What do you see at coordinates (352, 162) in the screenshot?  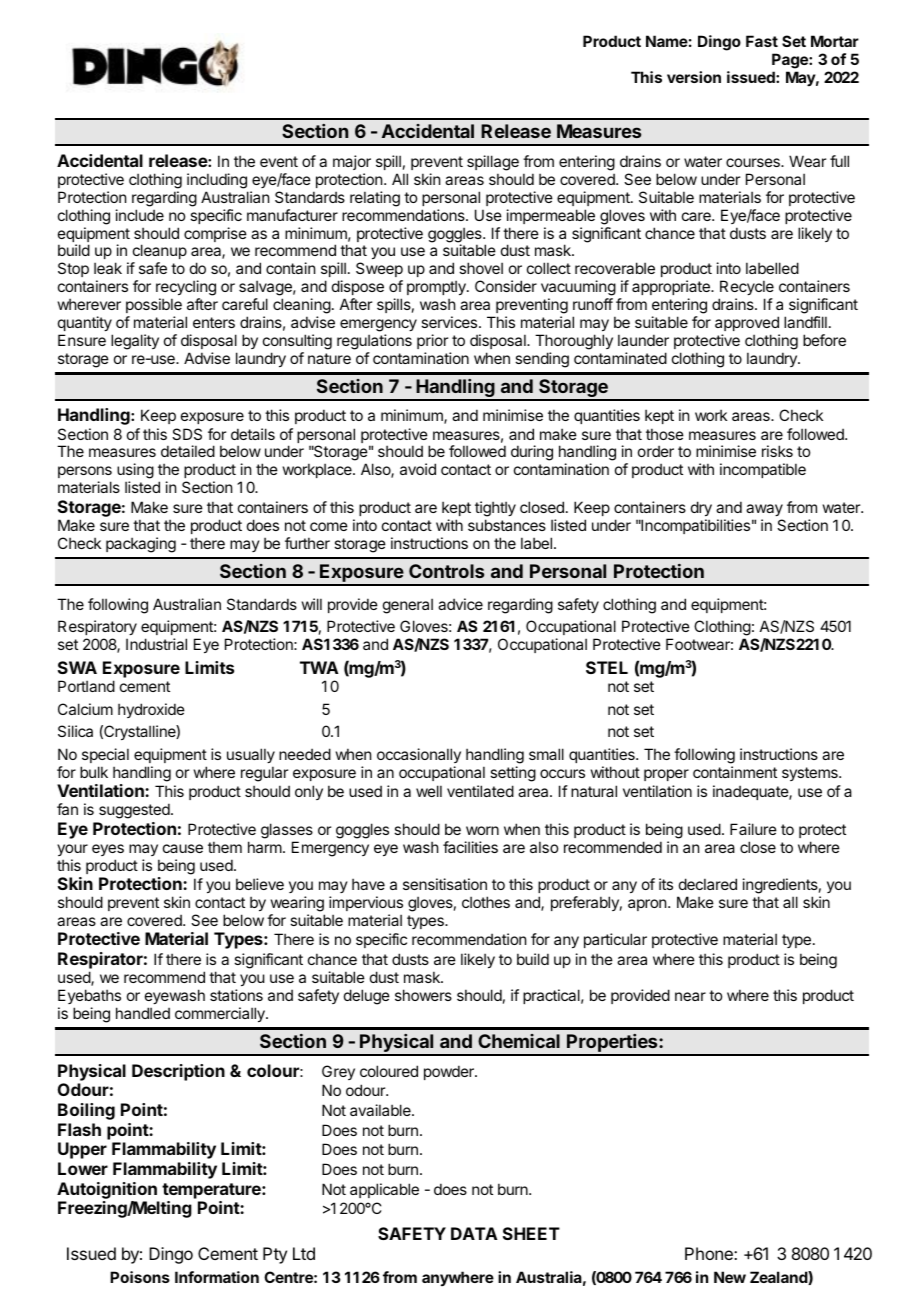 I see `major` at bounding box center [352, 162].
